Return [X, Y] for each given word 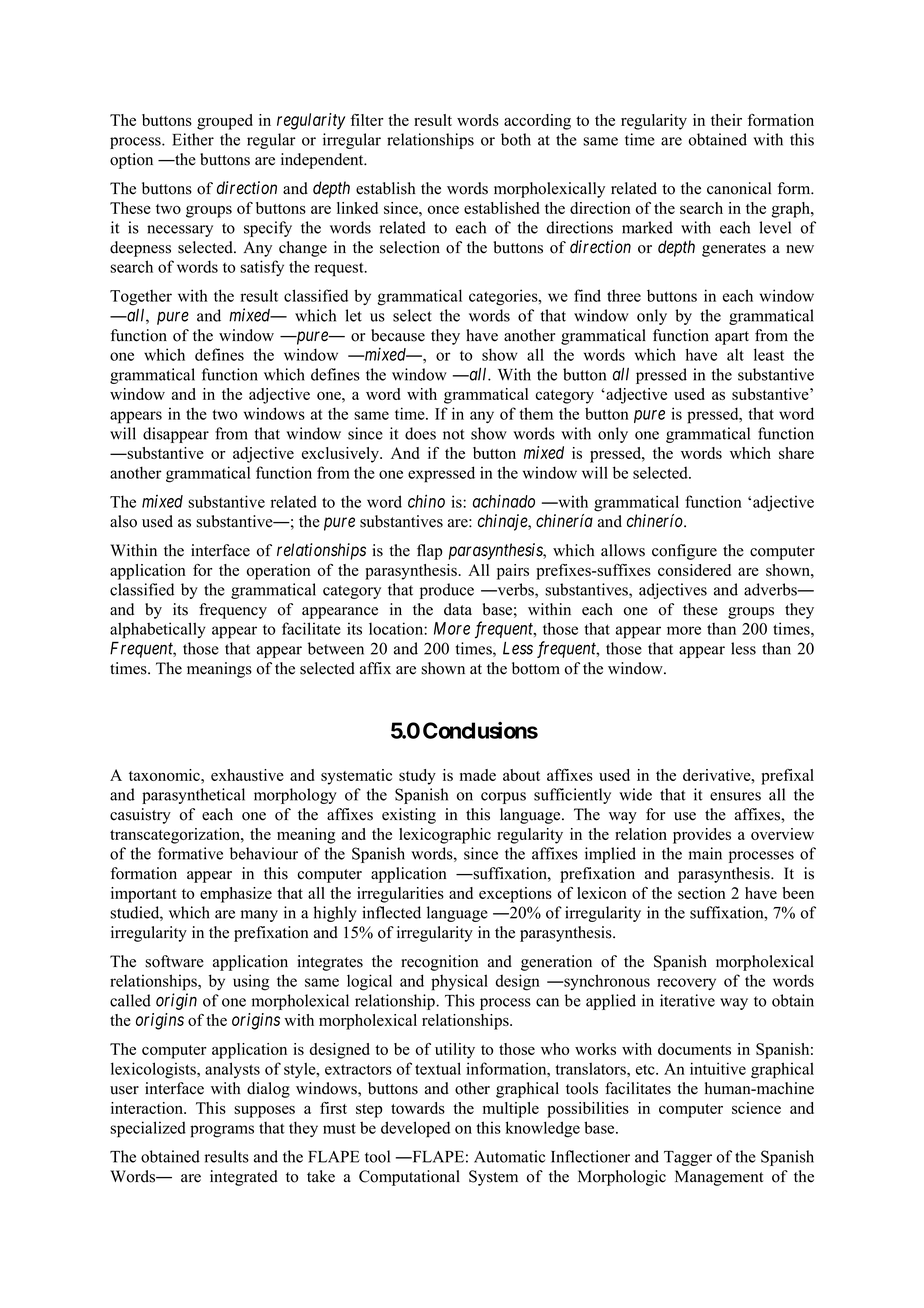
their [726, 120]
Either [193, 139]
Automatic [509, 1156]
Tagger [688, 1158]
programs [222, 1131]
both [516, 139]
